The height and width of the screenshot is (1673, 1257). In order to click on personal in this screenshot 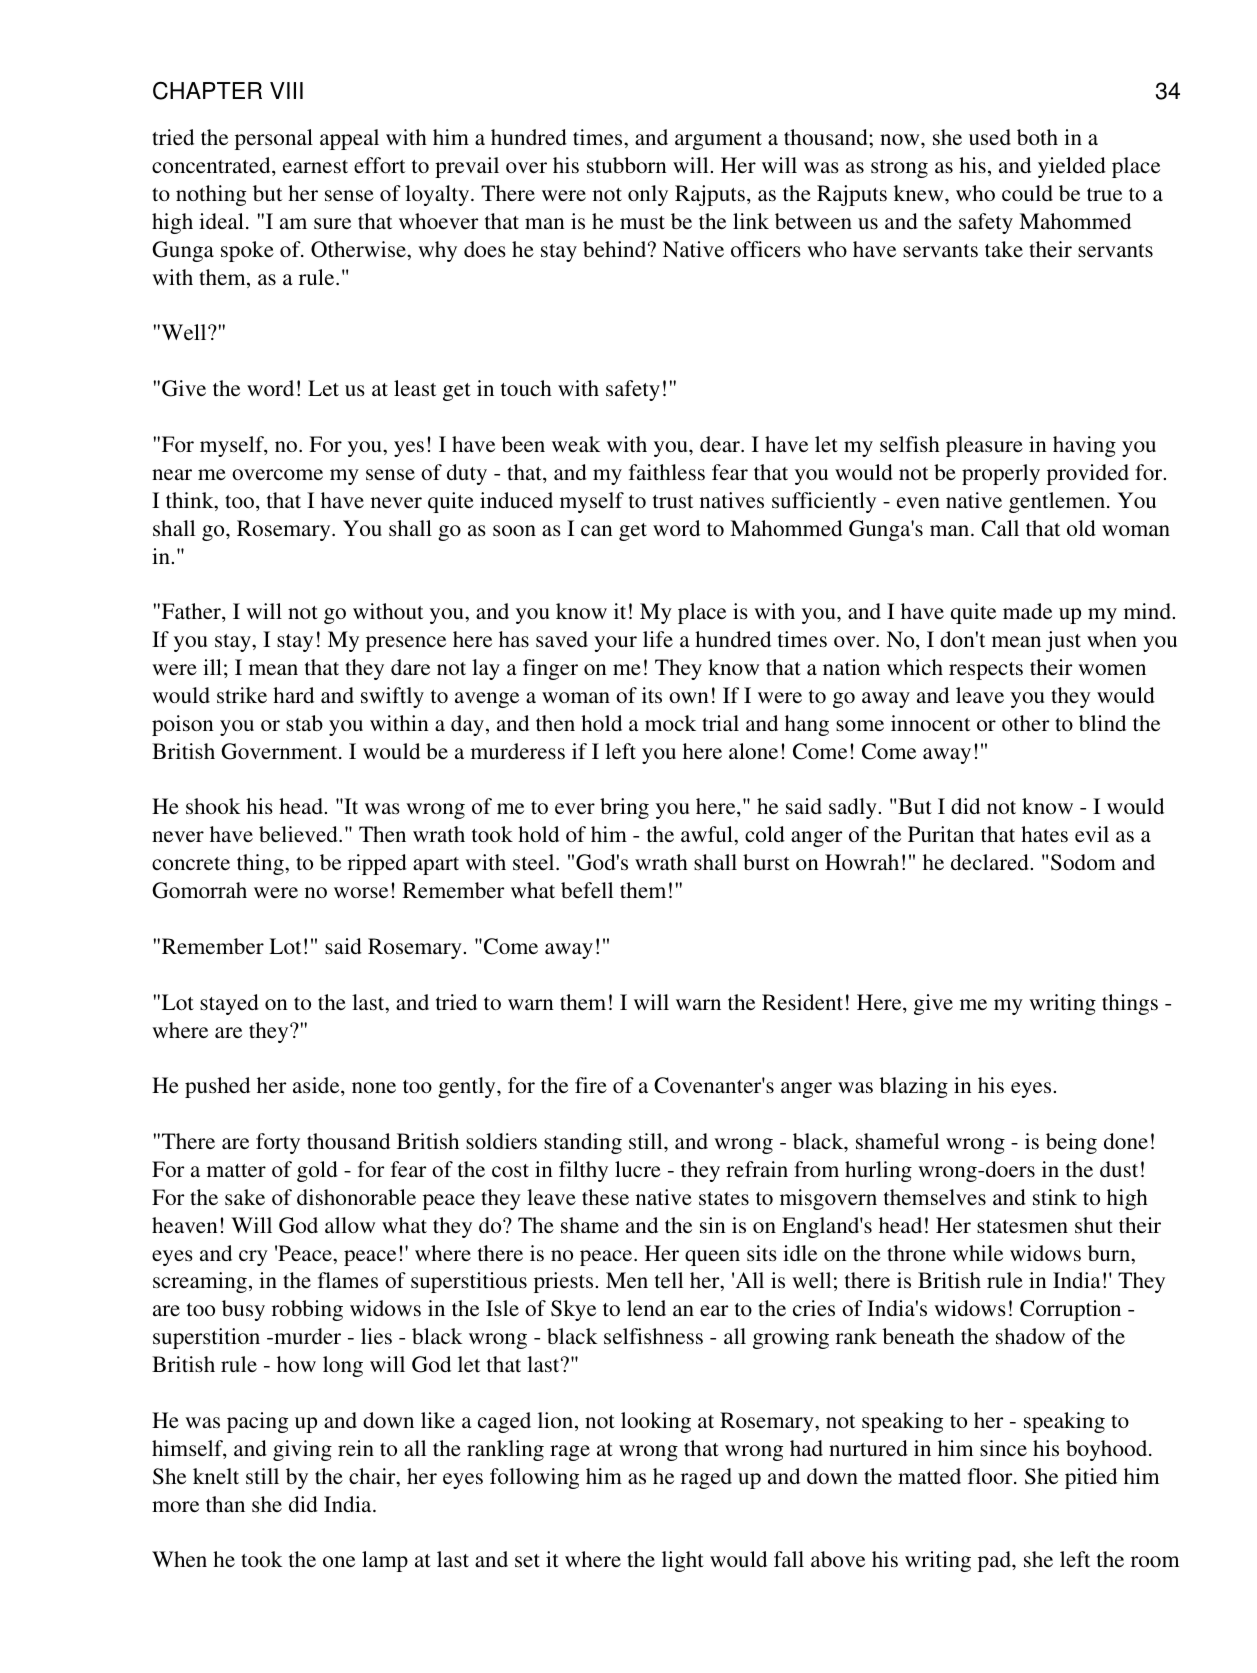, I will do `click(274, 139)`.
